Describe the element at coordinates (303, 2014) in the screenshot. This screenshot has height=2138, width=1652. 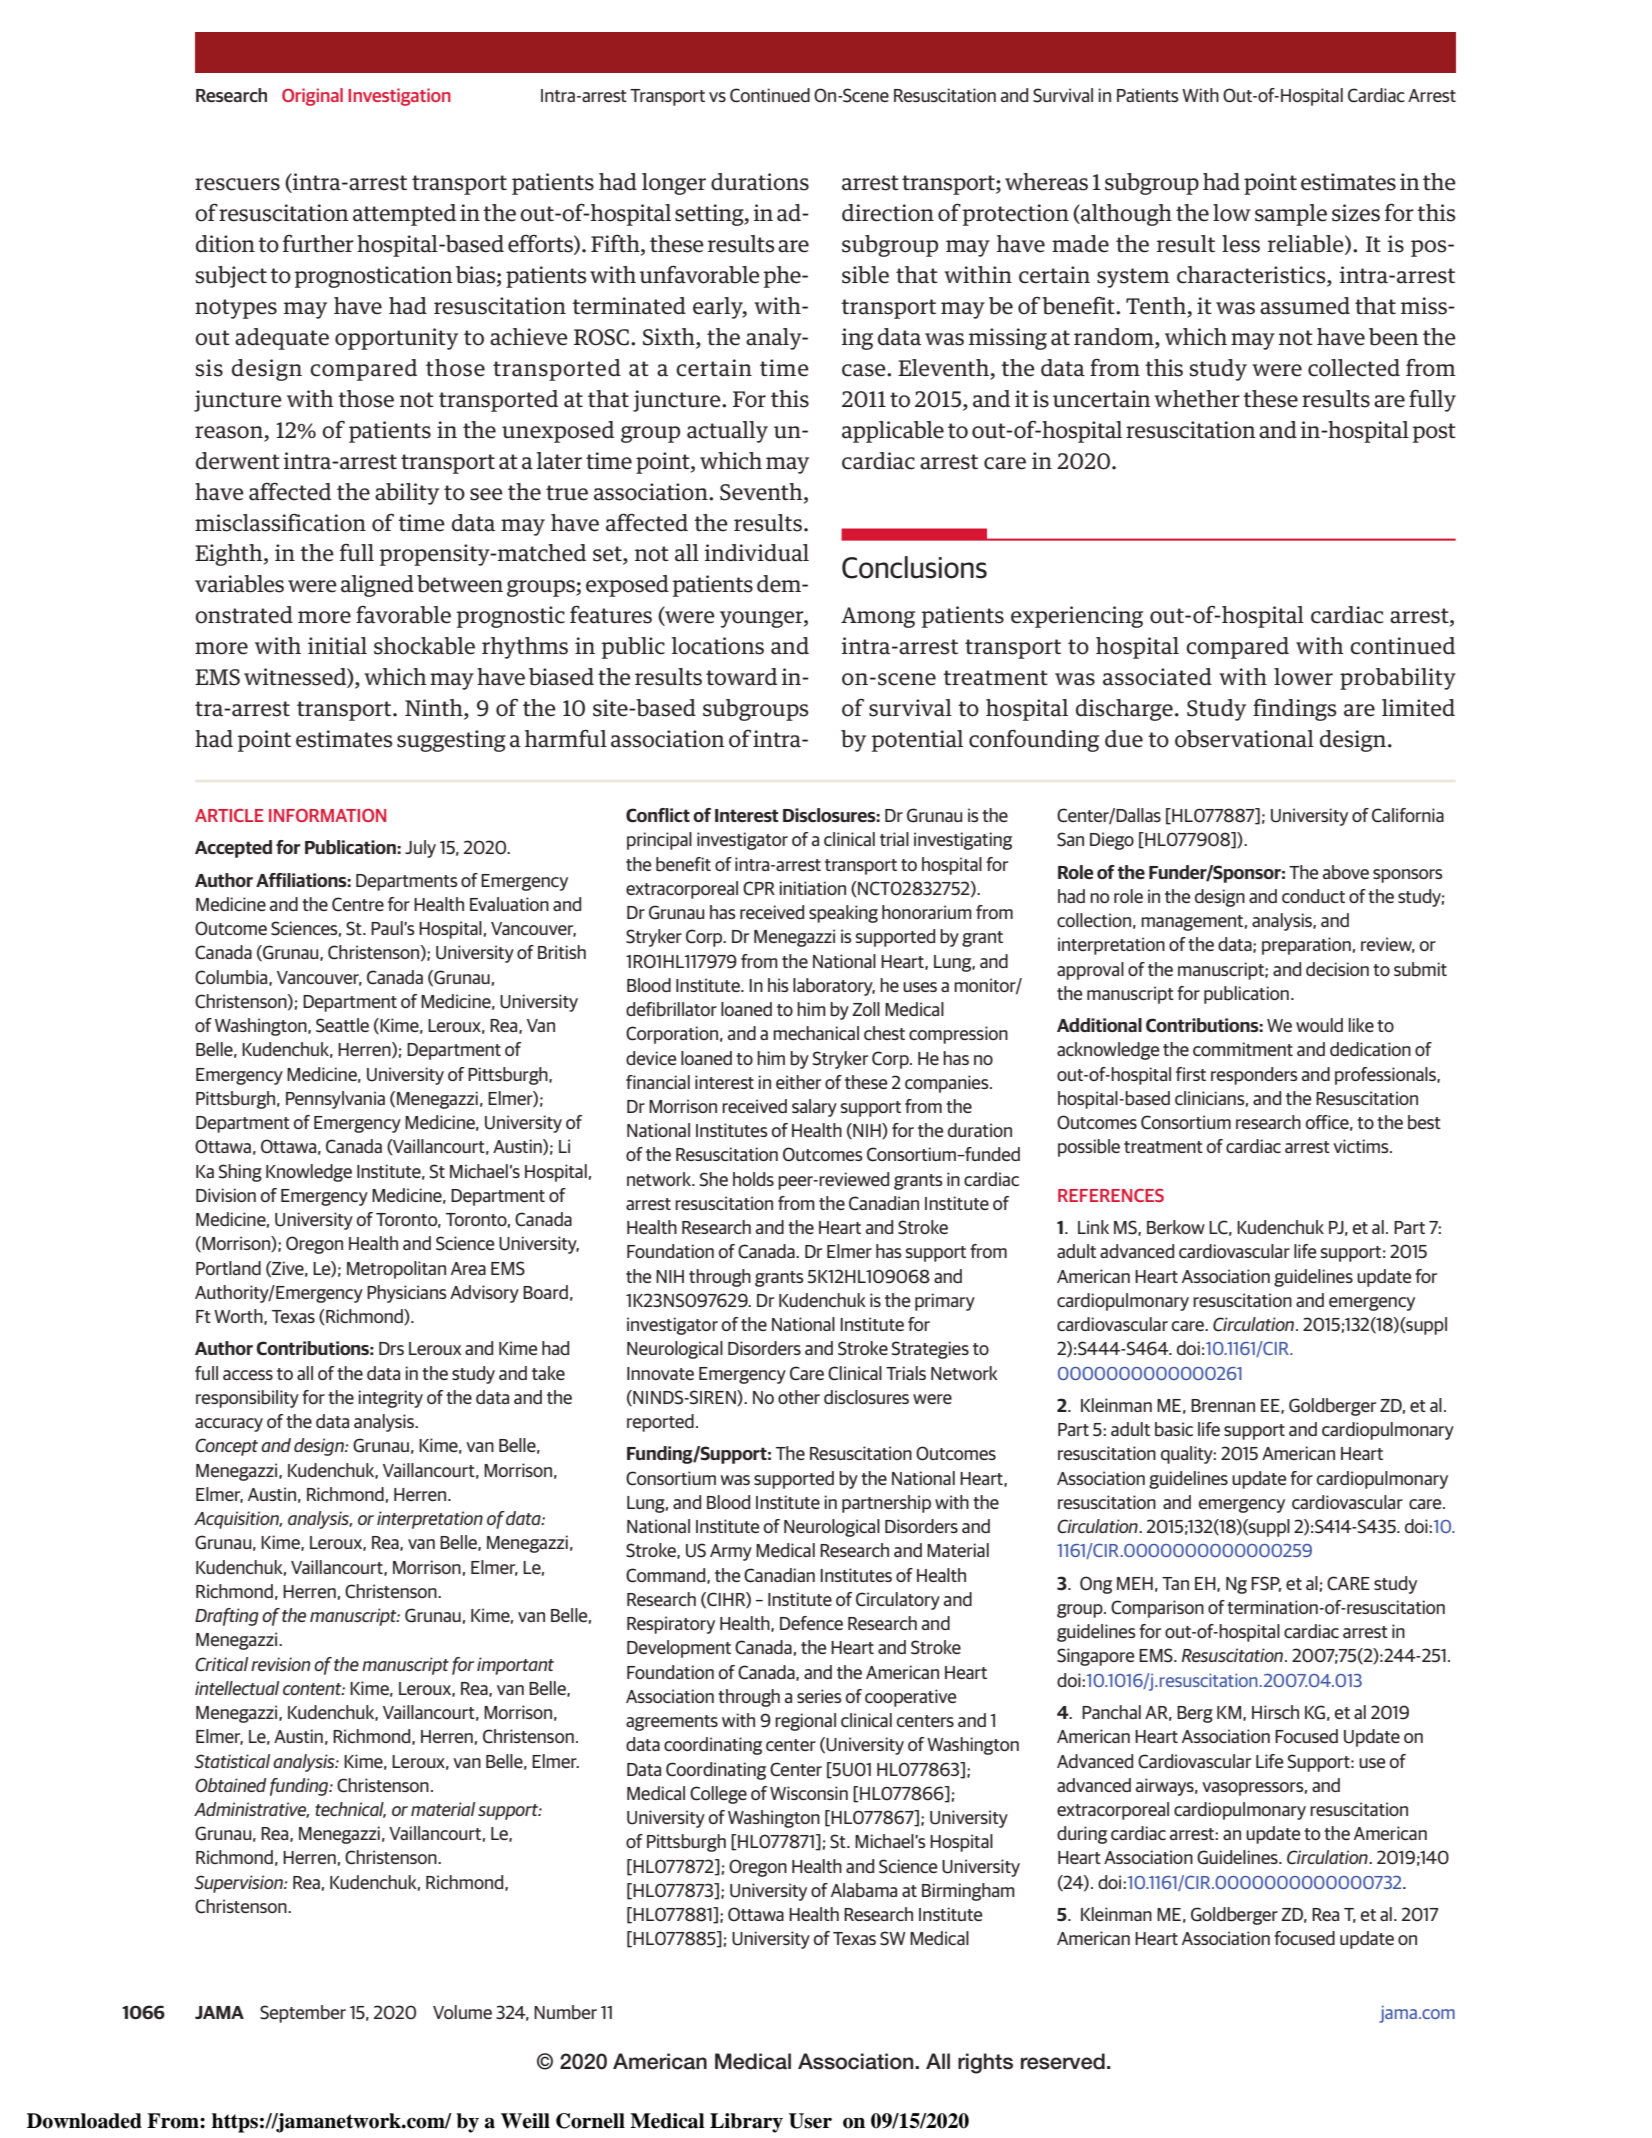
I see `September` at that location.
